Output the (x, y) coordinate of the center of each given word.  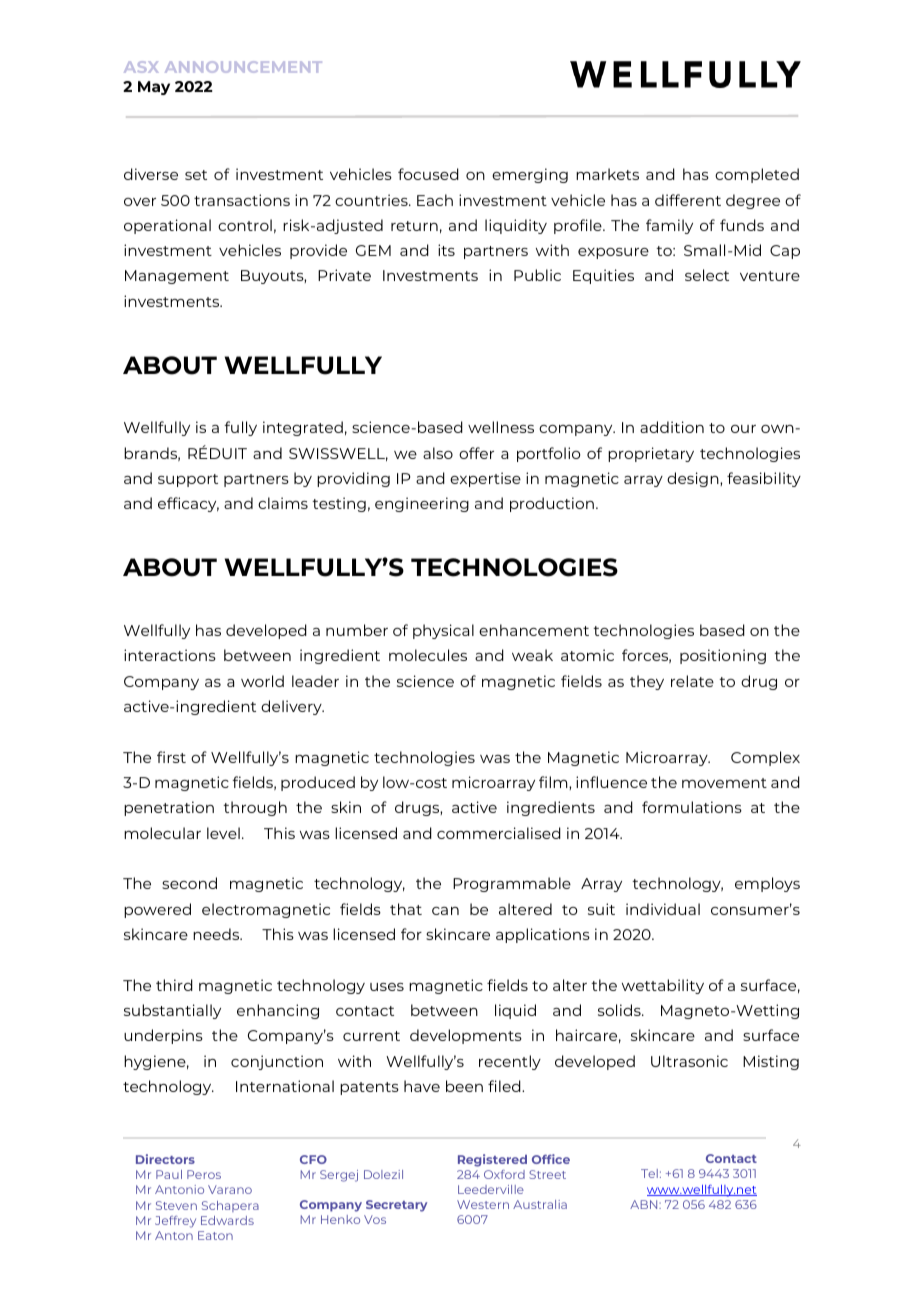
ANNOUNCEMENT (243, 67)
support (188, 480)
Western (483, 1204)
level (223, 833)
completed (757, 175)
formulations (692, 807)
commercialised (499, 833)
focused (428, 174)
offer (476, 453)
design (694, 479)
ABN (645, 1204)
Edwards (227, 1220)
